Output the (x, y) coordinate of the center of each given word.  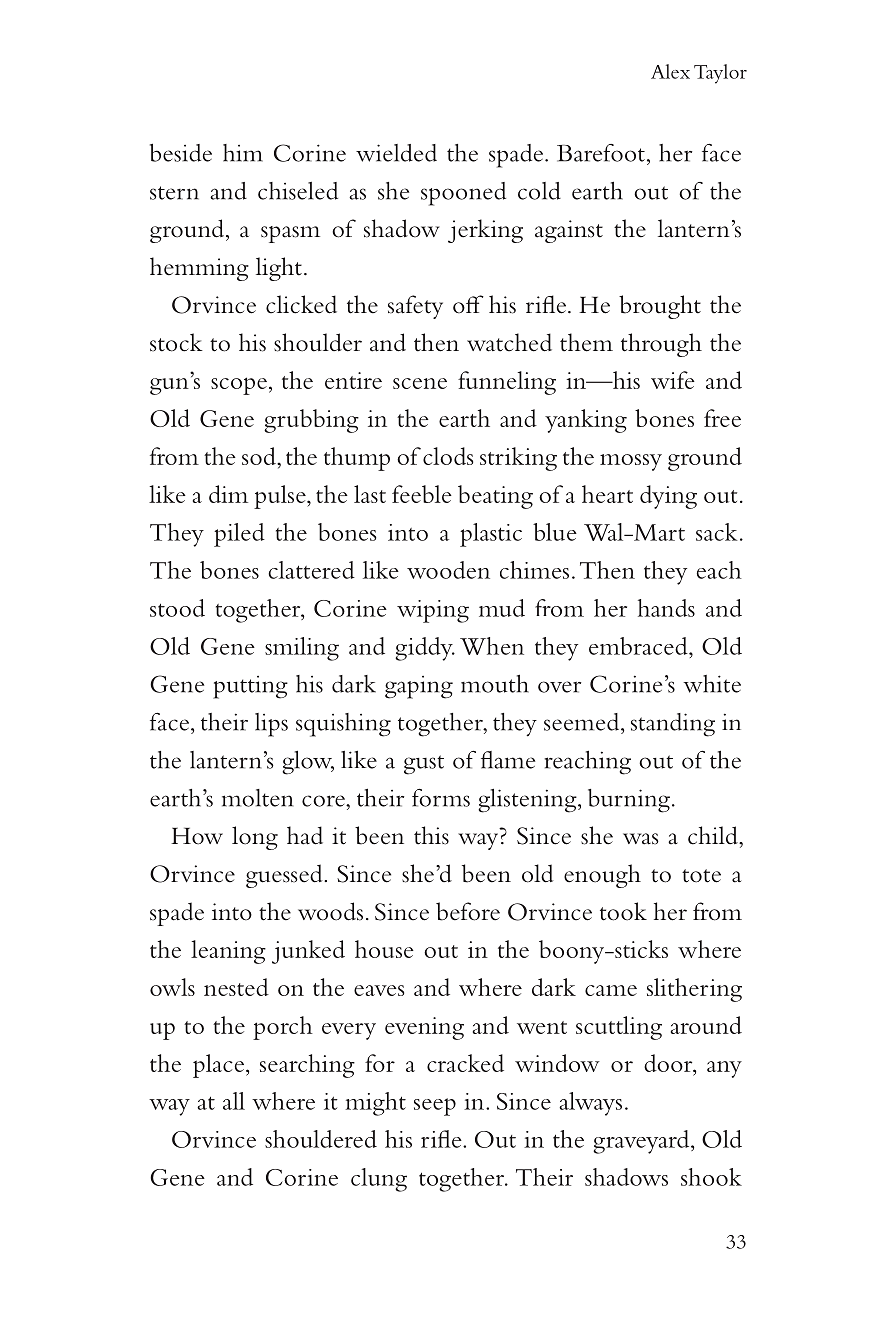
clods (448, 456)
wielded (396, 153)
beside (181, 152)
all (234, 1101)
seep (435, 1107)
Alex (670, 71)
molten (257, 798)
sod (260, 456)
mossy (631, 462)
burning (629, 801)
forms (441, 798)
